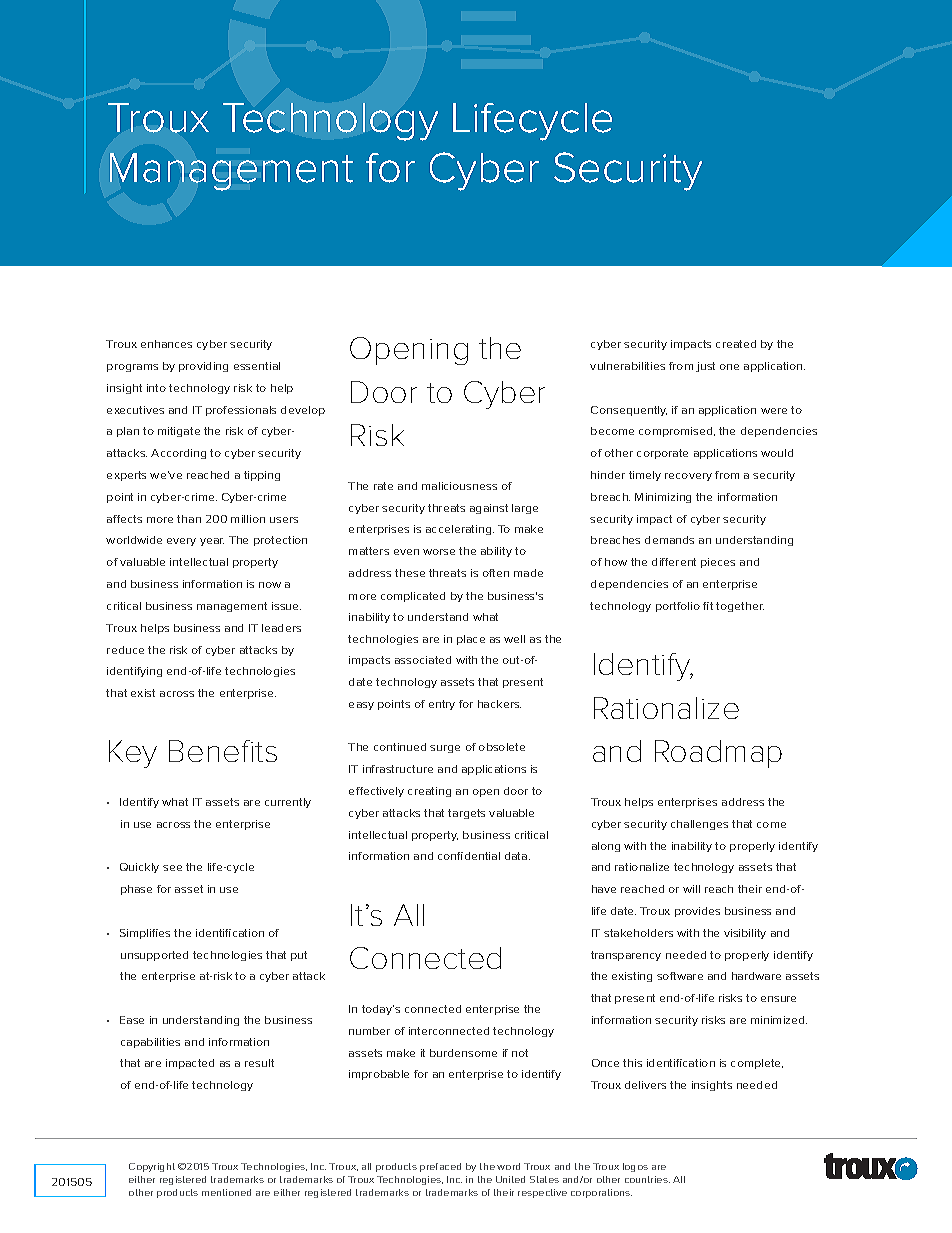  What do you see at coordinates (203, 367) in the screenshot?
I see `providing` at bounding box center [203, 367].
